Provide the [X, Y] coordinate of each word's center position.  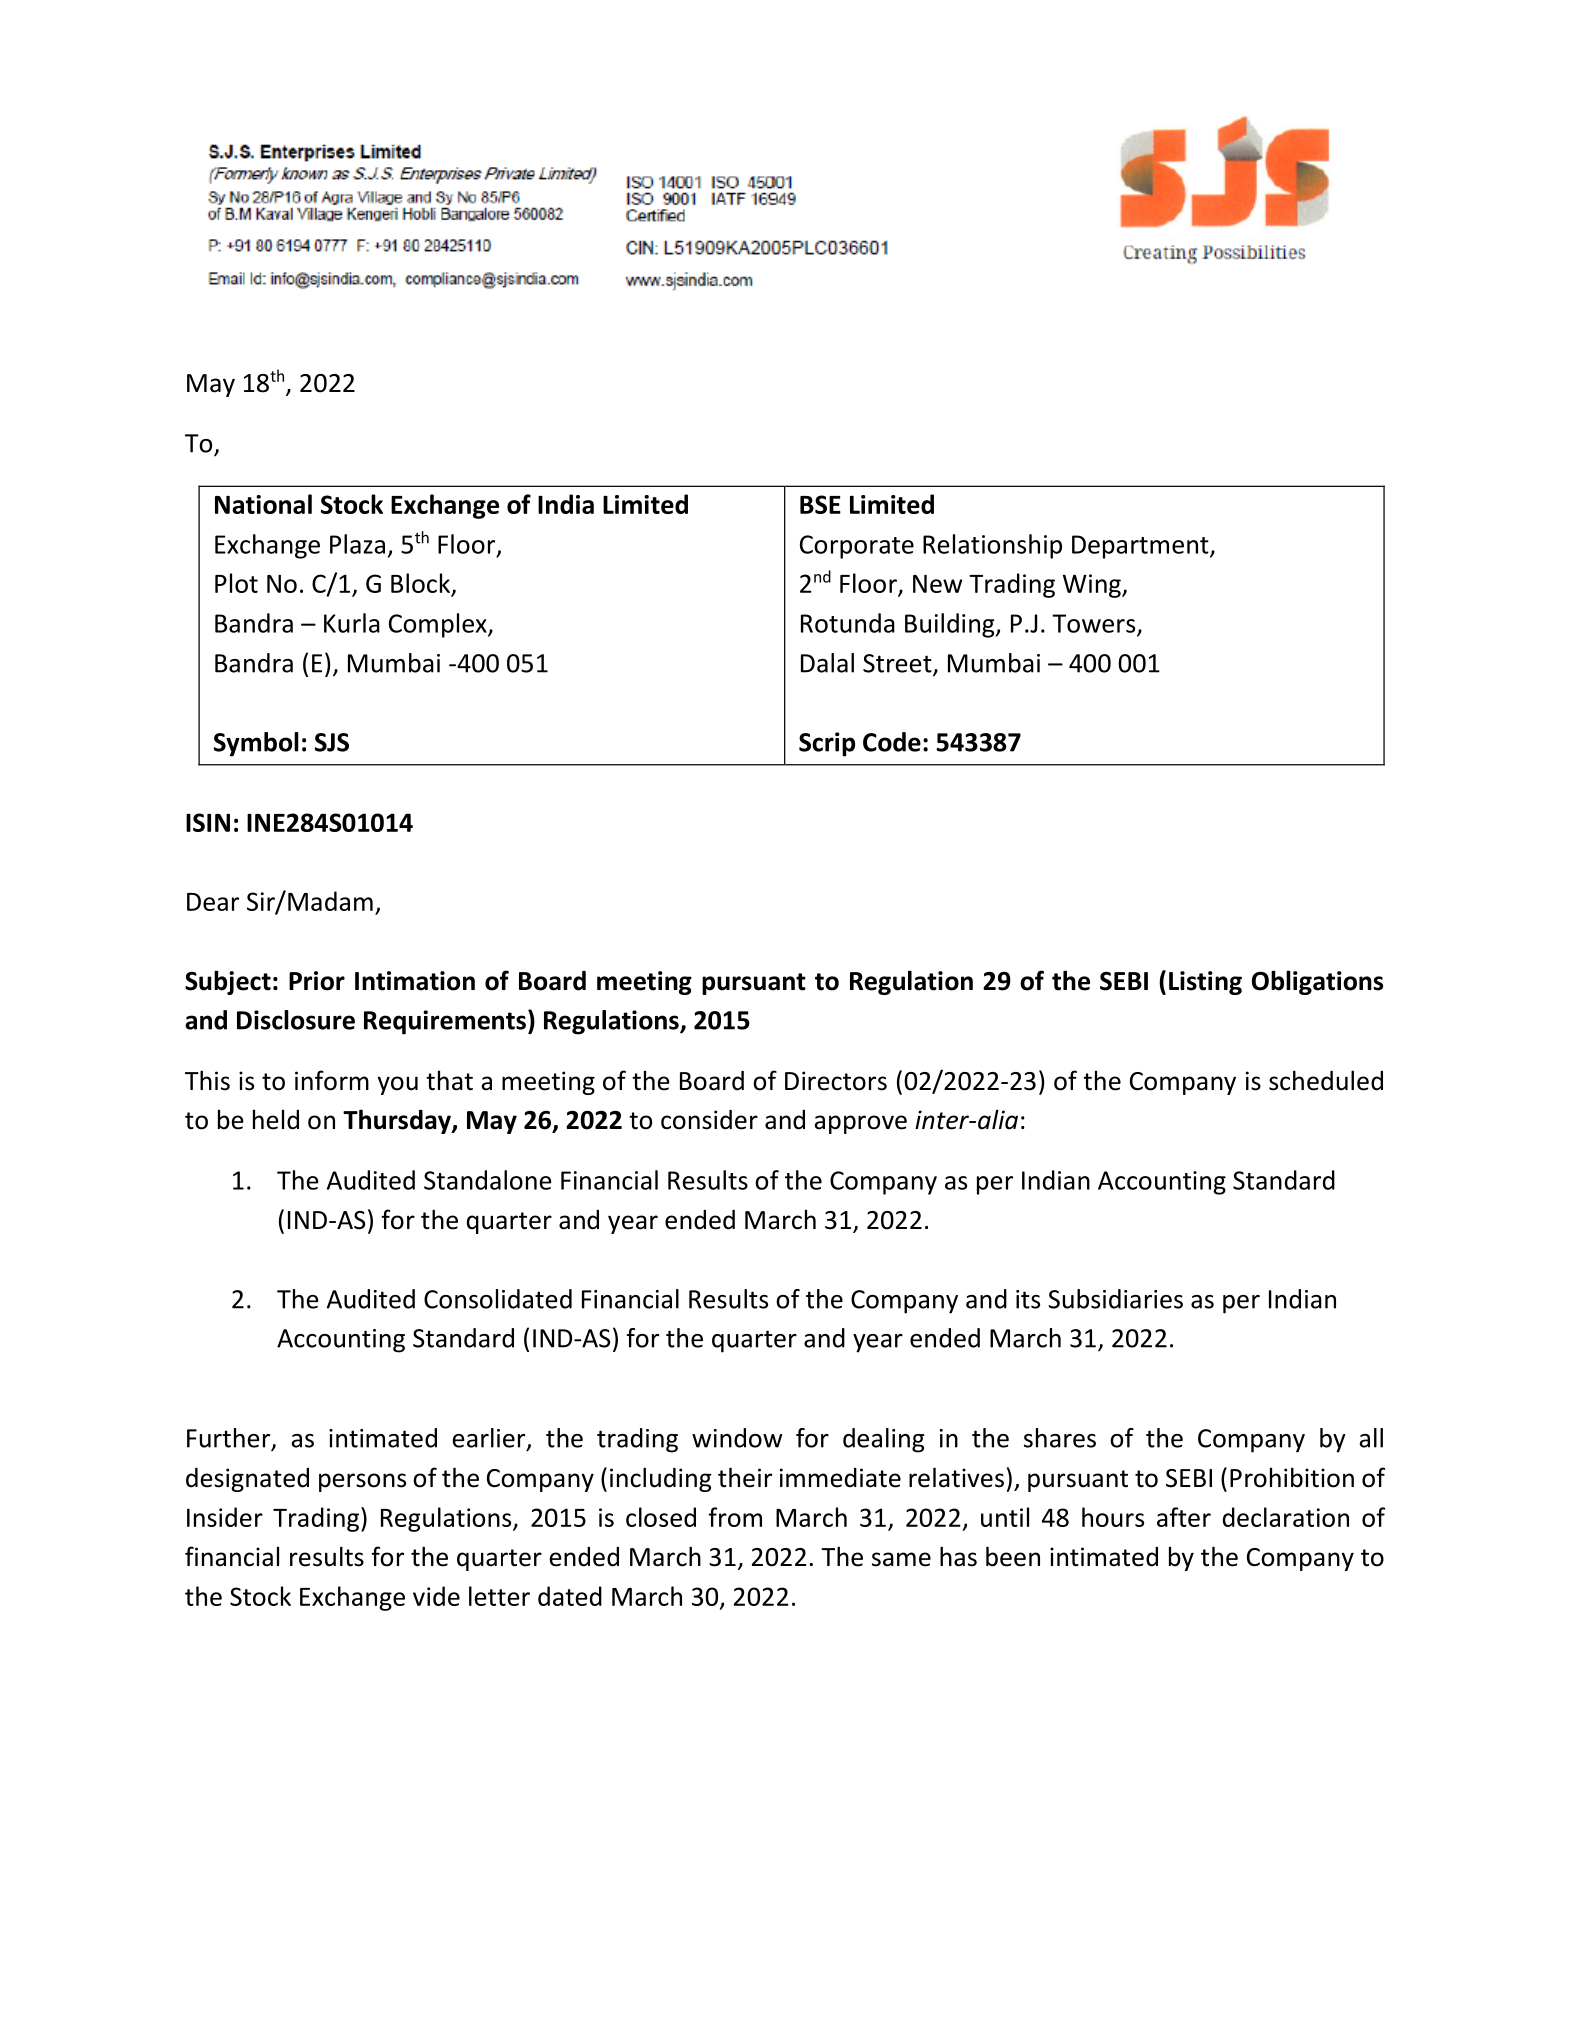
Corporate [857, 547]
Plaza [357, 544]
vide [436, 1596]
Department [1141, 547]
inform [332, 1080]
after [1184, 1517]
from [735, 1517]
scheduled [1326, 1080]
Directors [836, 1081]
